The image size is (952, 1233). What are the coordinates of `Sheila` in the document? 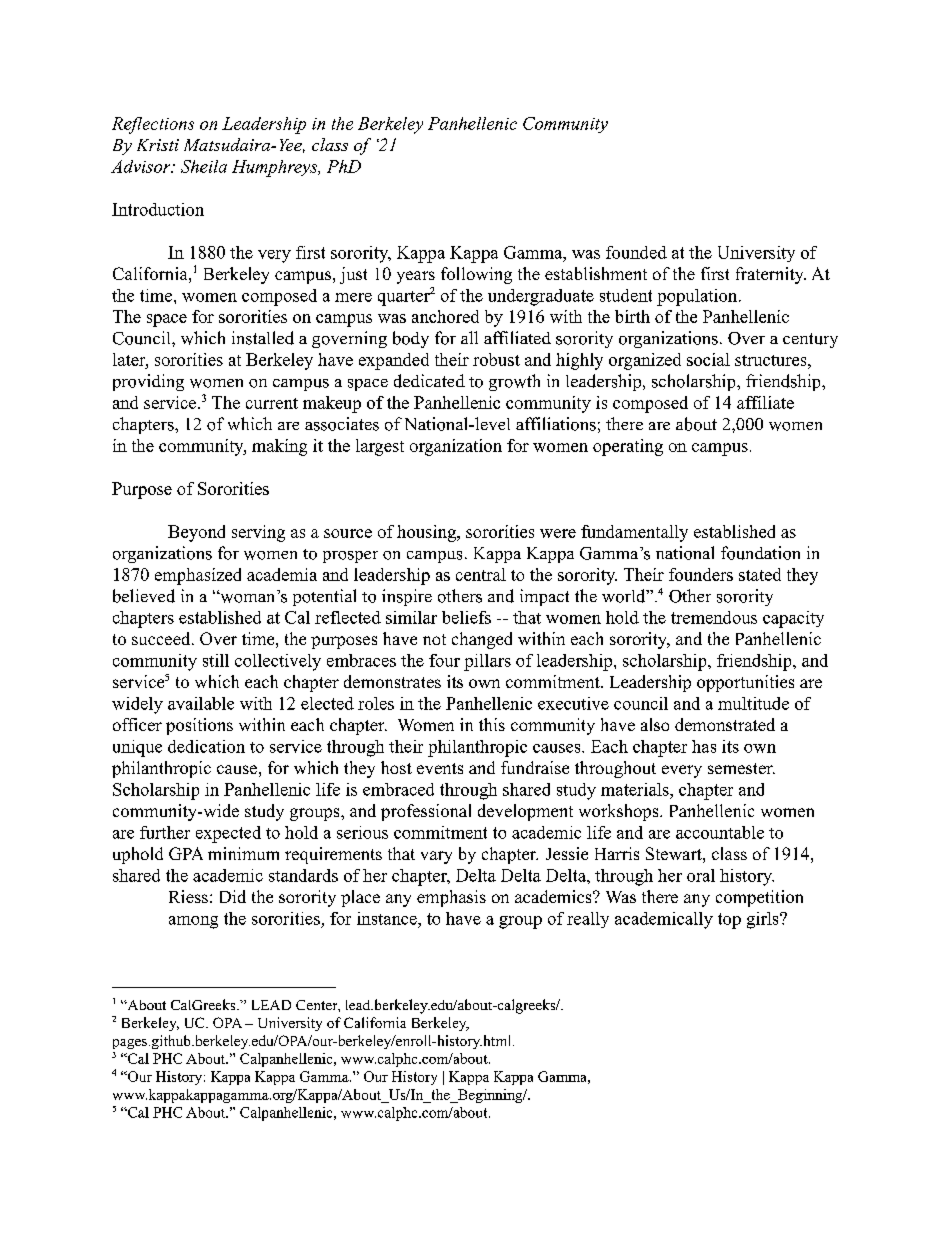 It's located at (204, 166).
